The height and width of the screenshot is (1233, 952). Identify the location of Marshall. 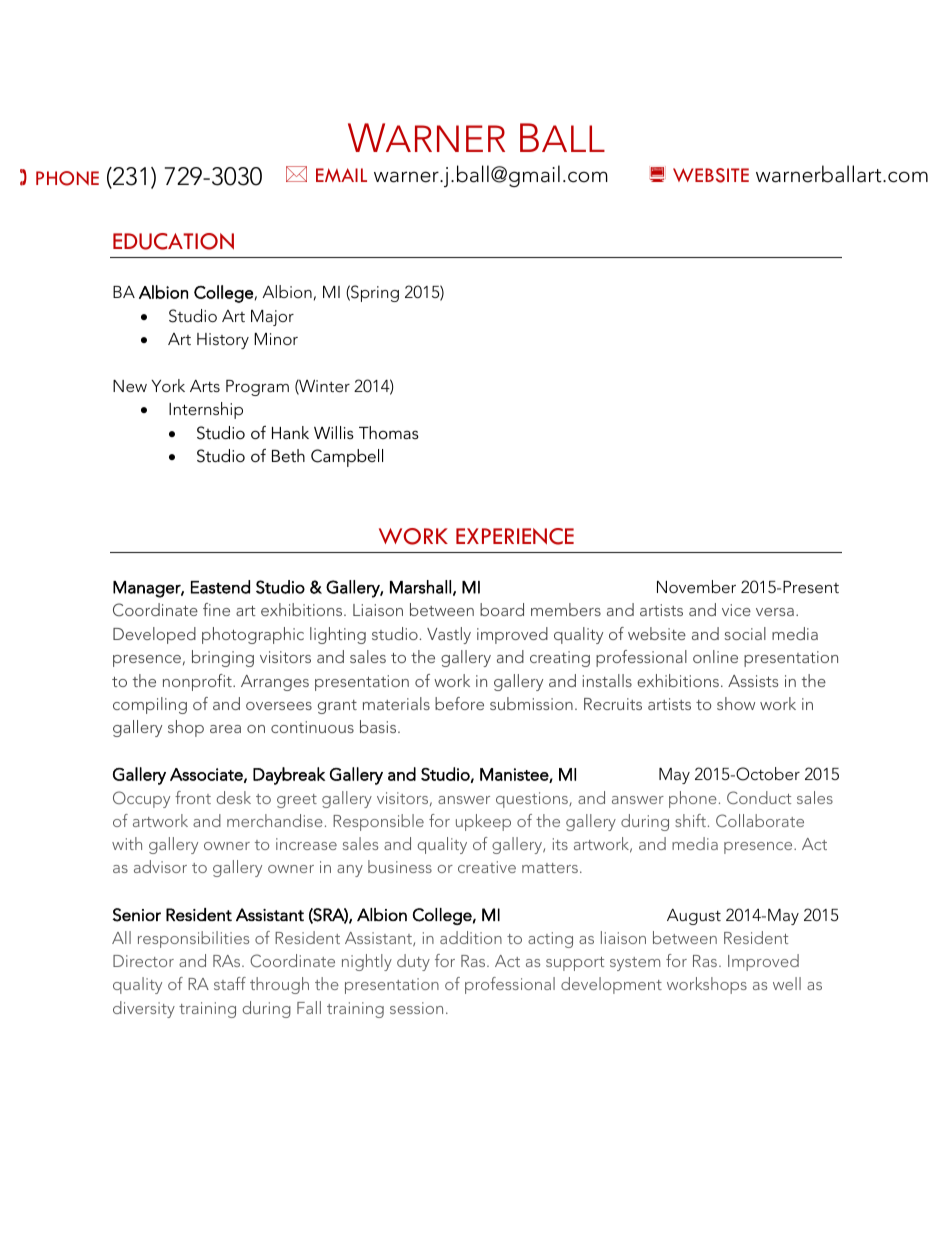
(420, 587).
